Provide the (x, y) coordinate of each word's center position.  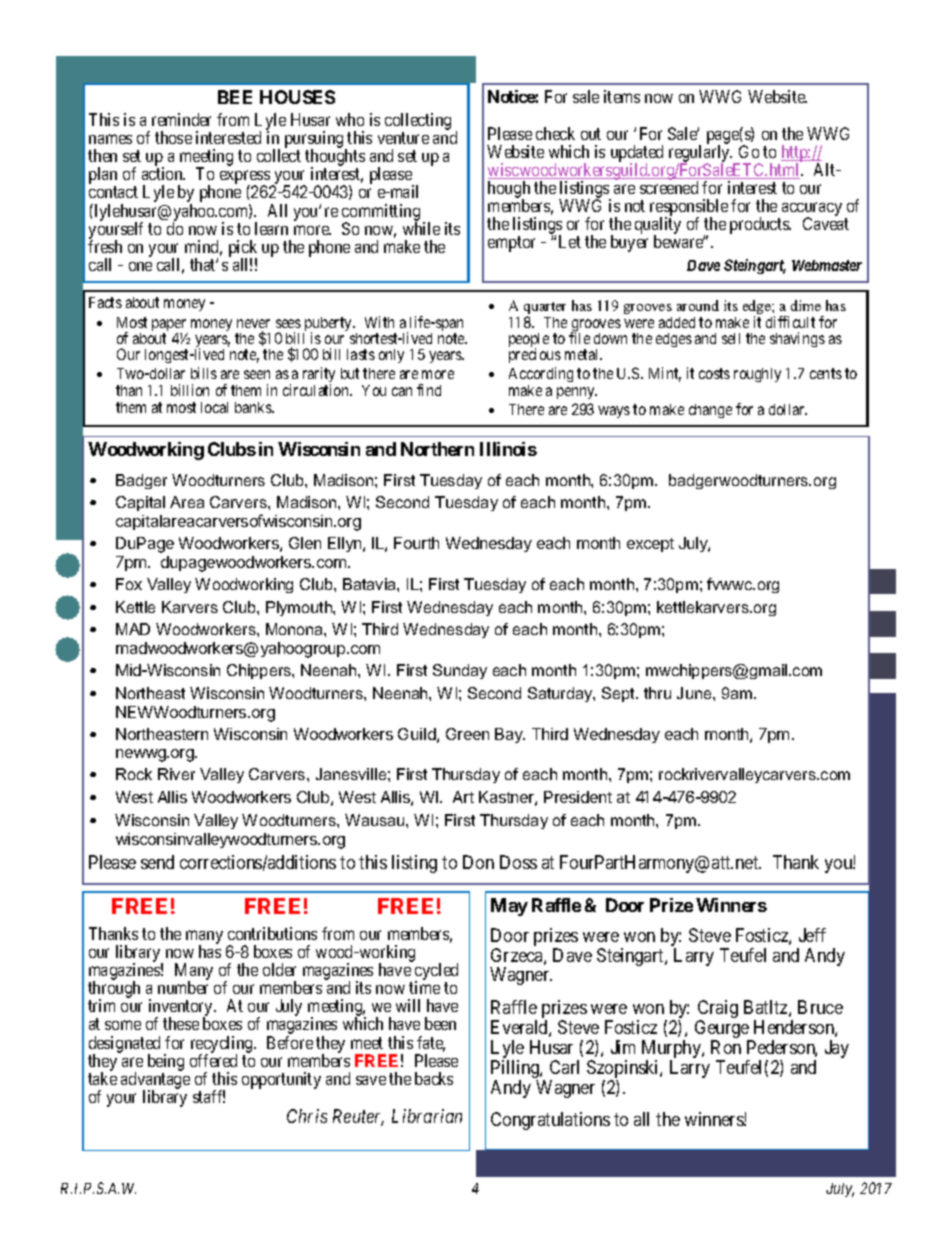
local (214, 407)
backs (434, 1078)
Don (478, 862)
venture (403, 138)
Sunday (460, 671)
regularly (700, 154)
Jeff (812, 935)
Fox (129, 584)
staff (209, 1096)
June (695, 693)
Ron (726, 1047)
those (173, 137)
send (157, 862)
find (429, 390)
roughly (757, 375)
